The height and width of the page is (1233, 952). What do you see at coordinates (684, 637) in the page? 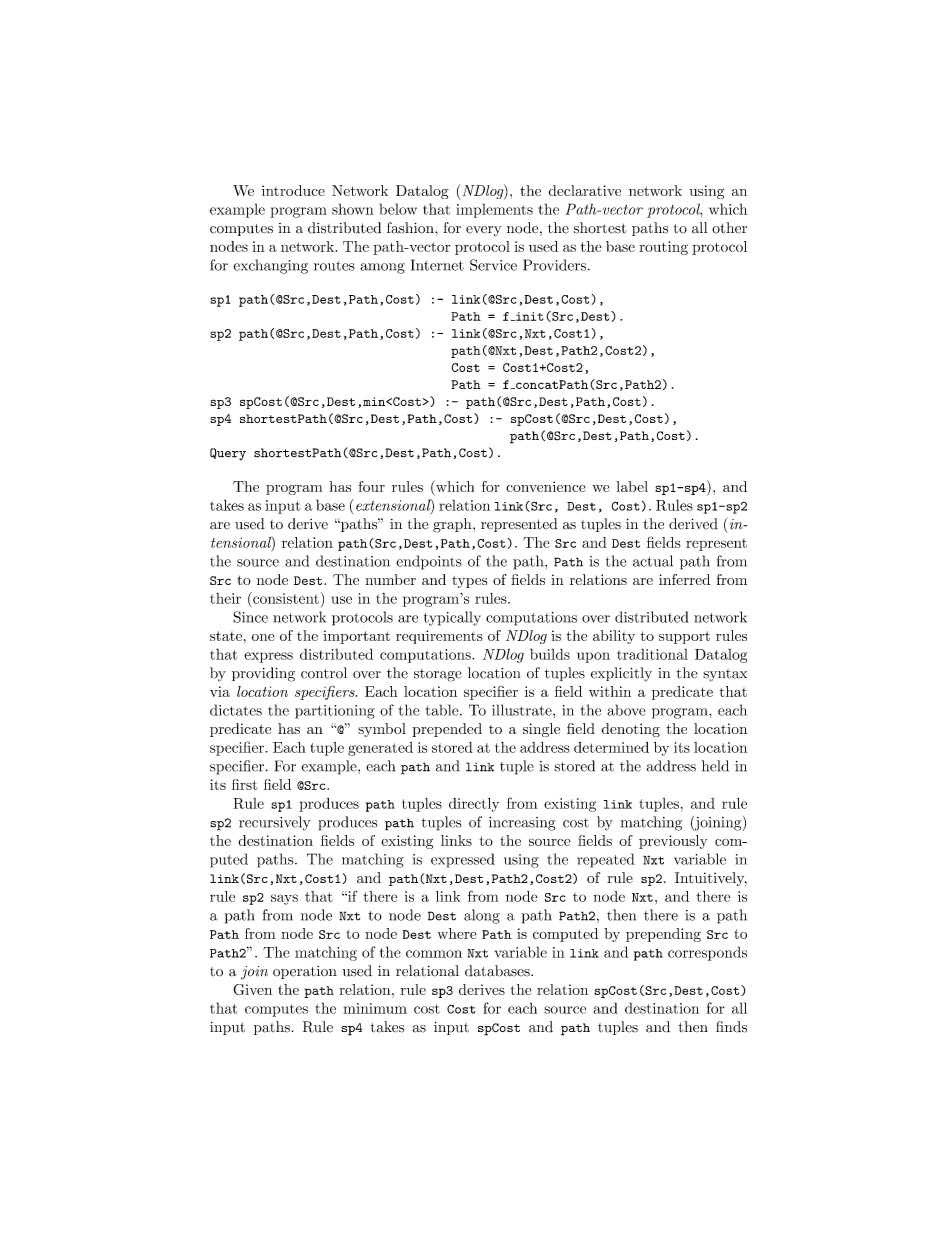
I see `support` at bounding box center [684, 637].
